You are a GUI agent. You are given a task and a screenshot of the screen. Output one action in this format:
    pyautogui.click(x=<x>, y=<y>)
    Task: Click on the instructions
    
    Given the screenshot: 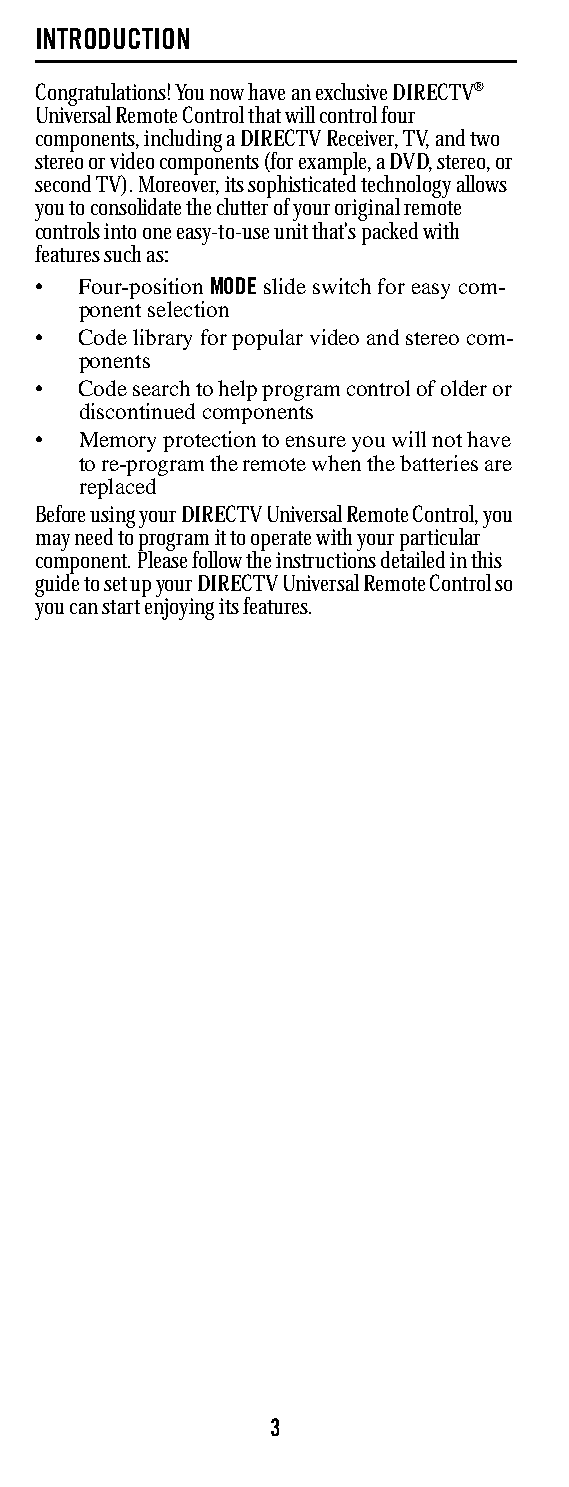 What is the action you would take?
    pyautogui.click(x=326, y=559)
